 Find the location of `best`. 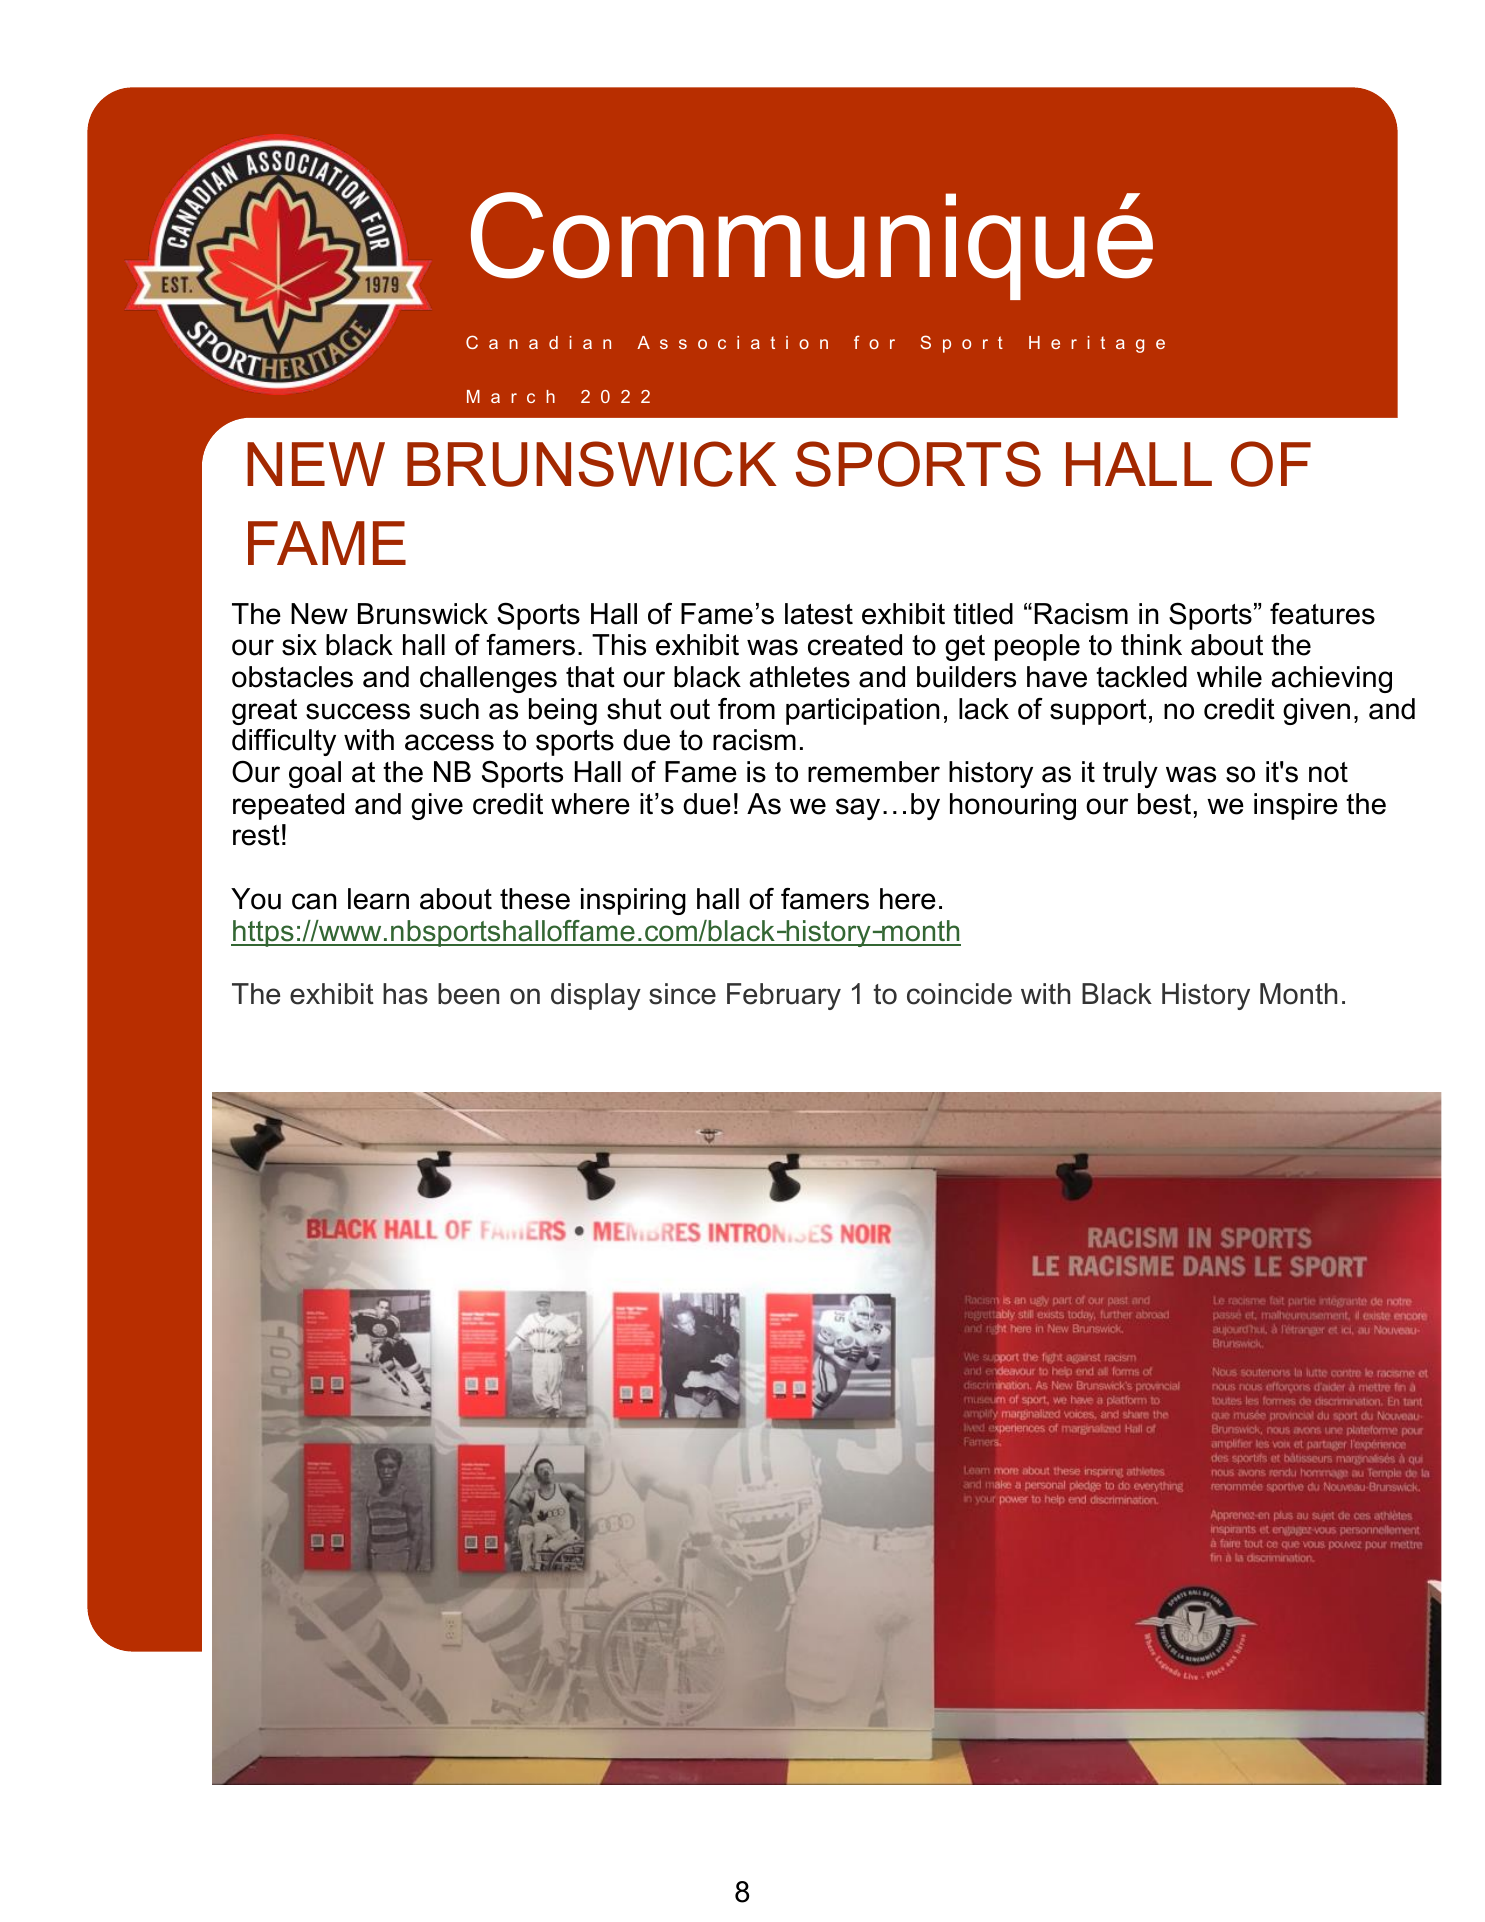

best is located at coordinates (1164, 804).
